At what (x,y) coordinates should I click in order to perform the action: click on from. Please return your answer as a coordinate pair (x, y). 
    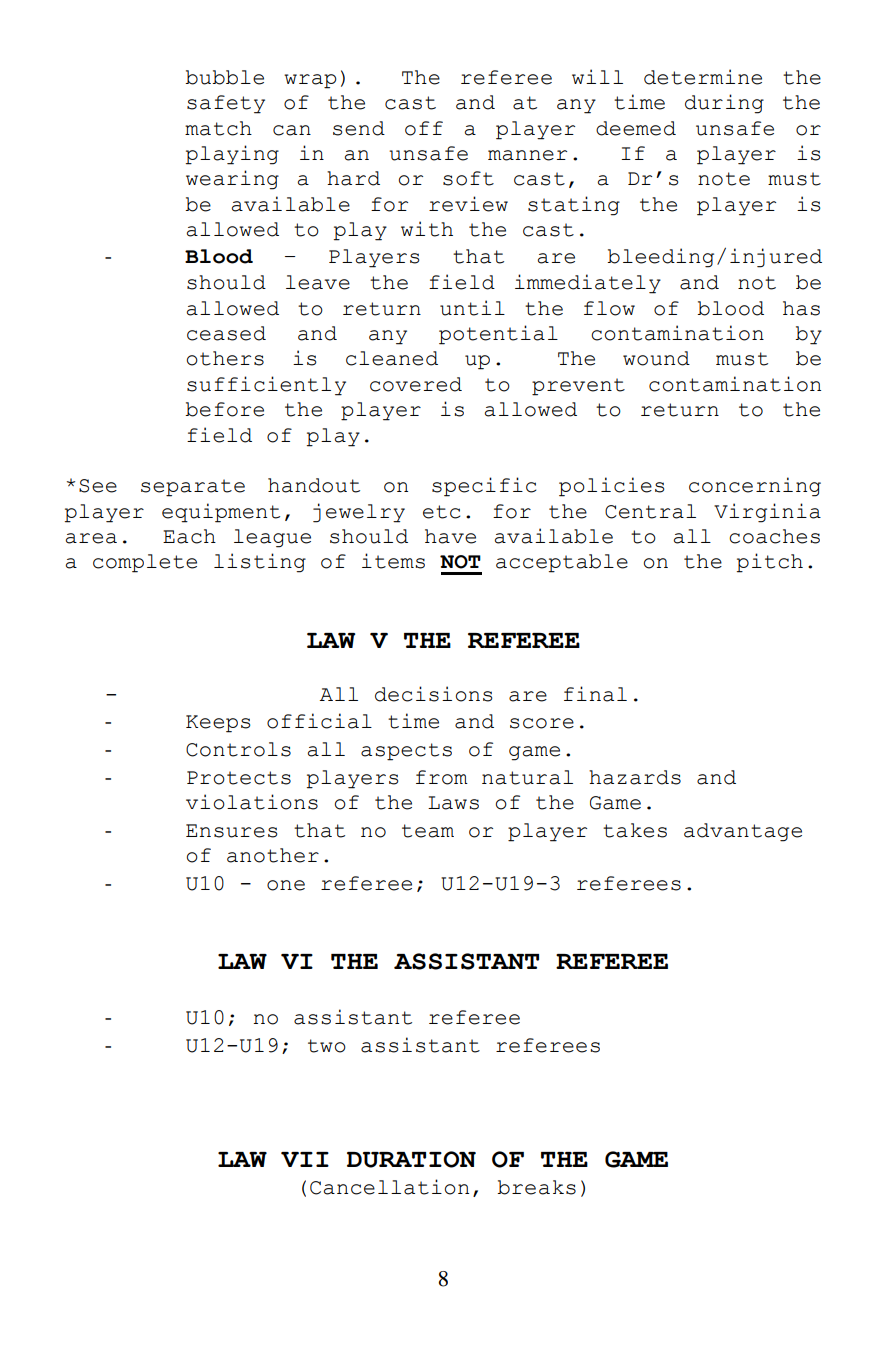
    Looking at the image, I should click on (442, 777).
